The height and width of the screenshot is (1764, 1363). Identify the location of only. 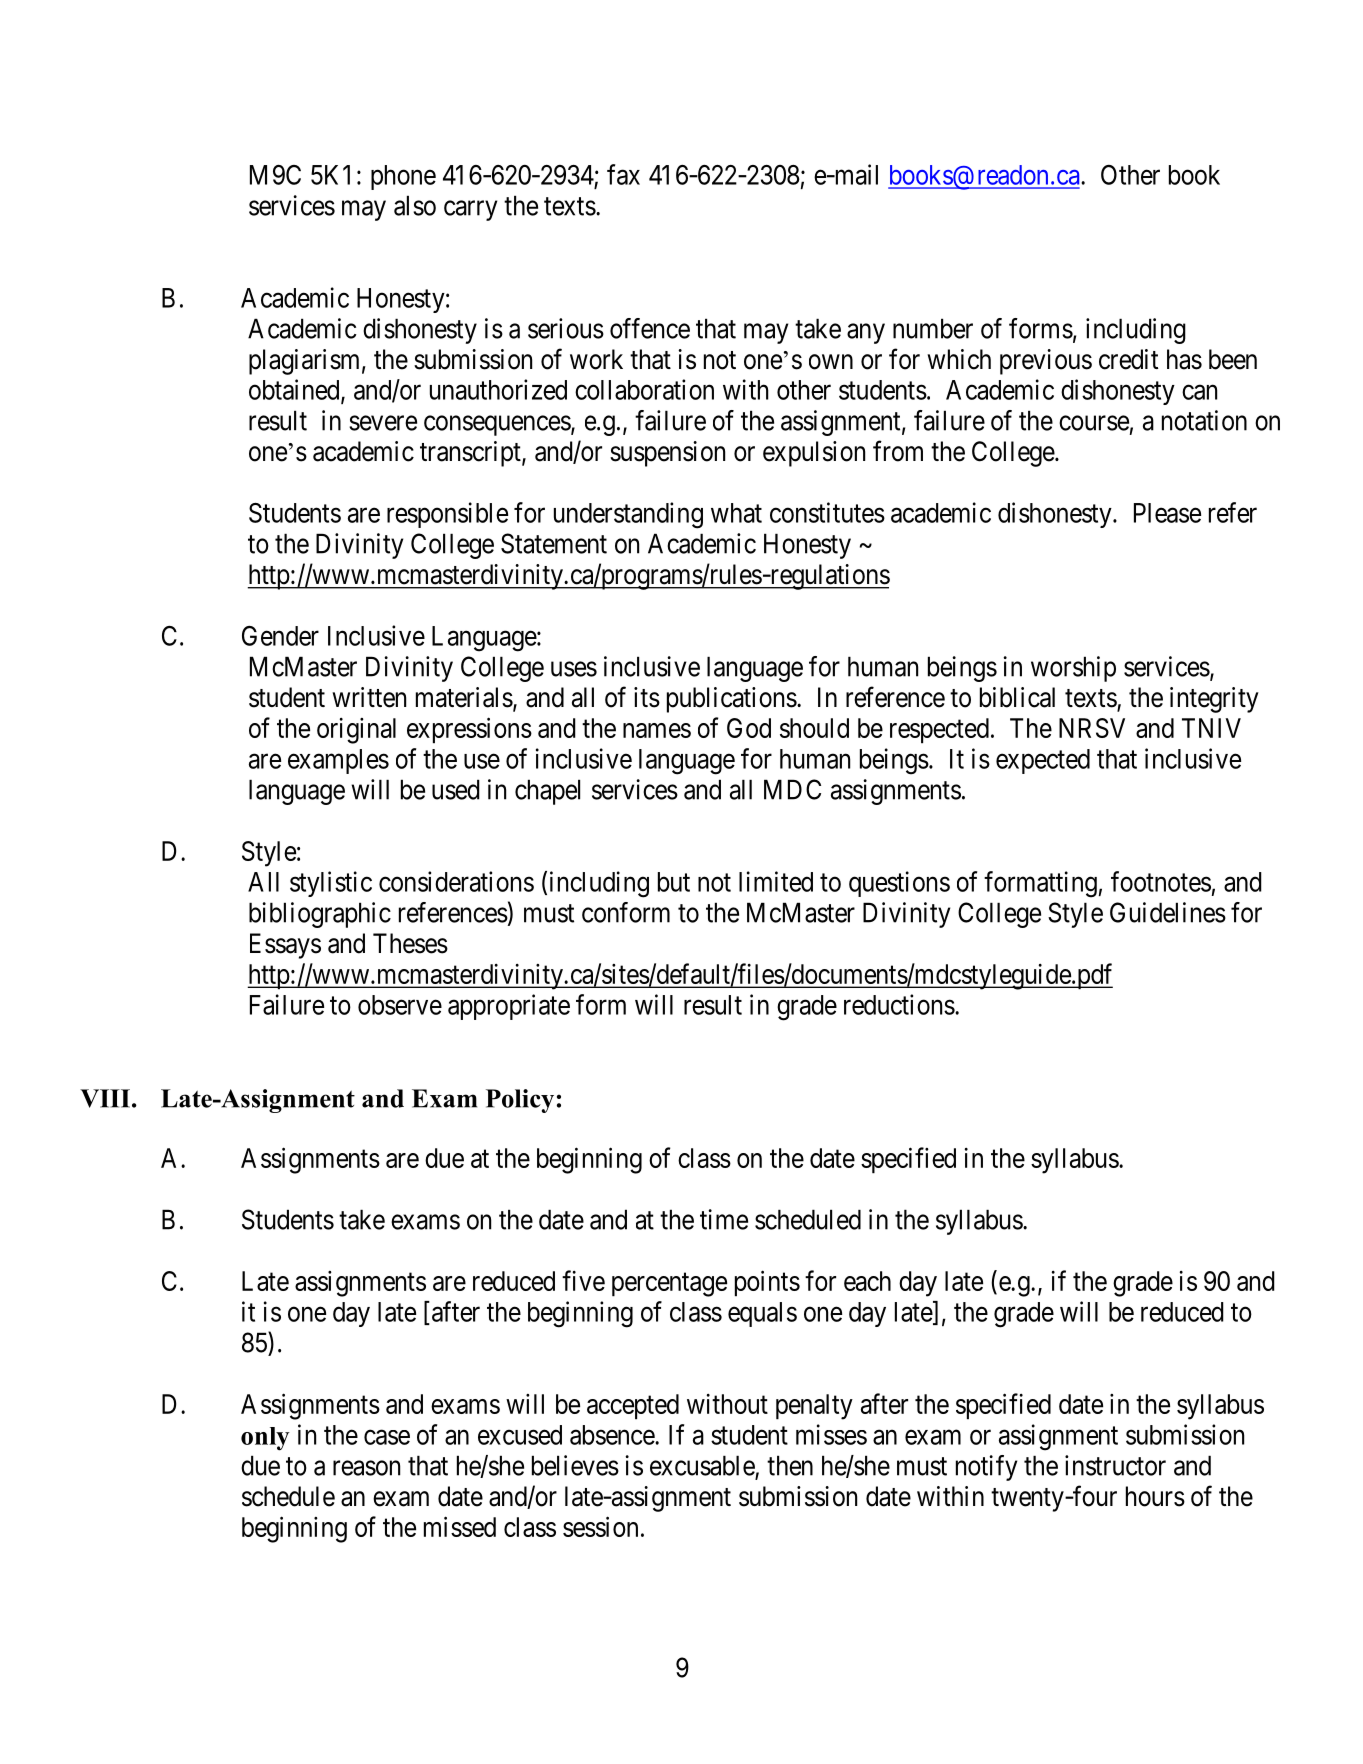
(265, 1439).
